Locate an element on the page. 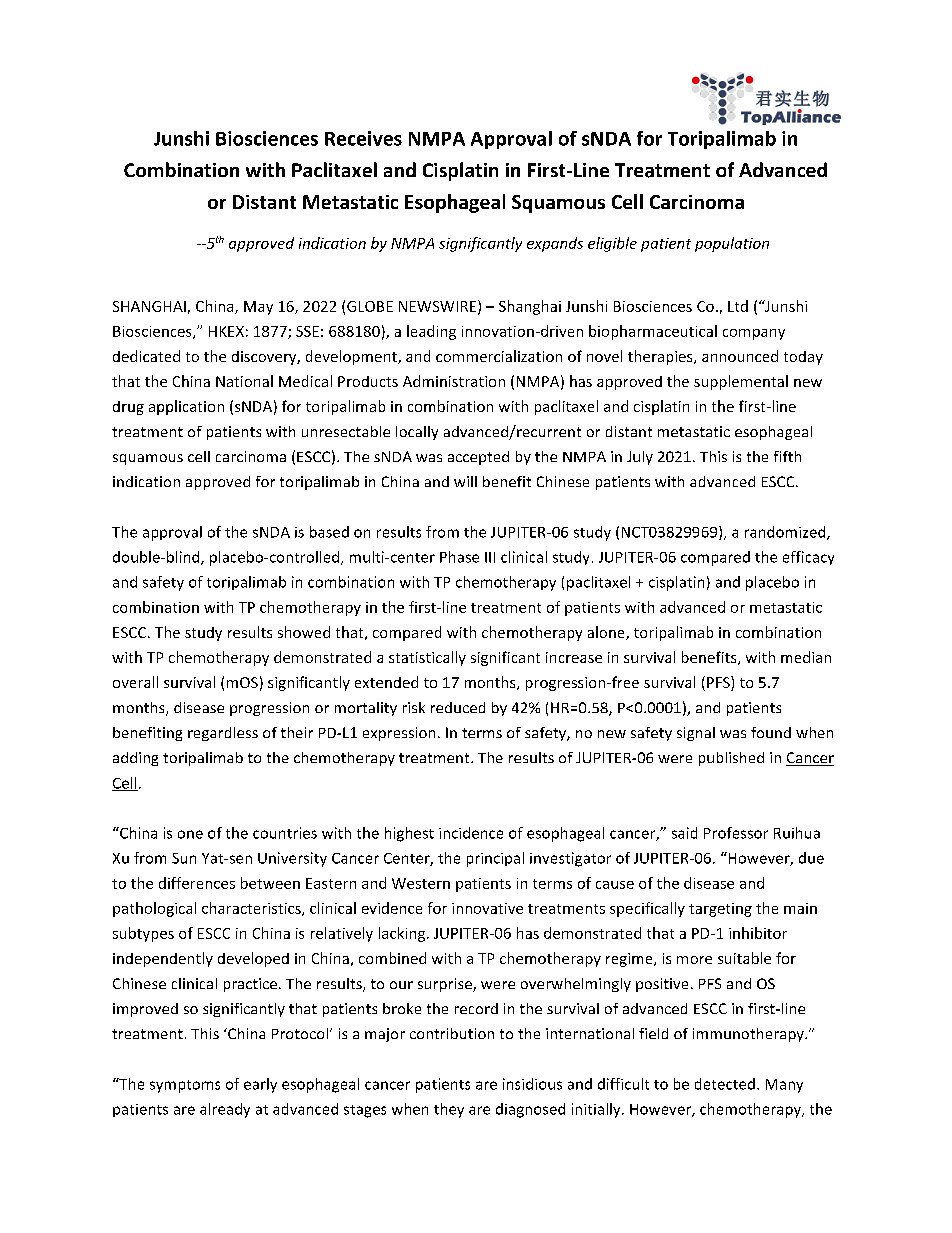 This image has height=1233, width=952. incidence is located at coordinates (471, 833).
